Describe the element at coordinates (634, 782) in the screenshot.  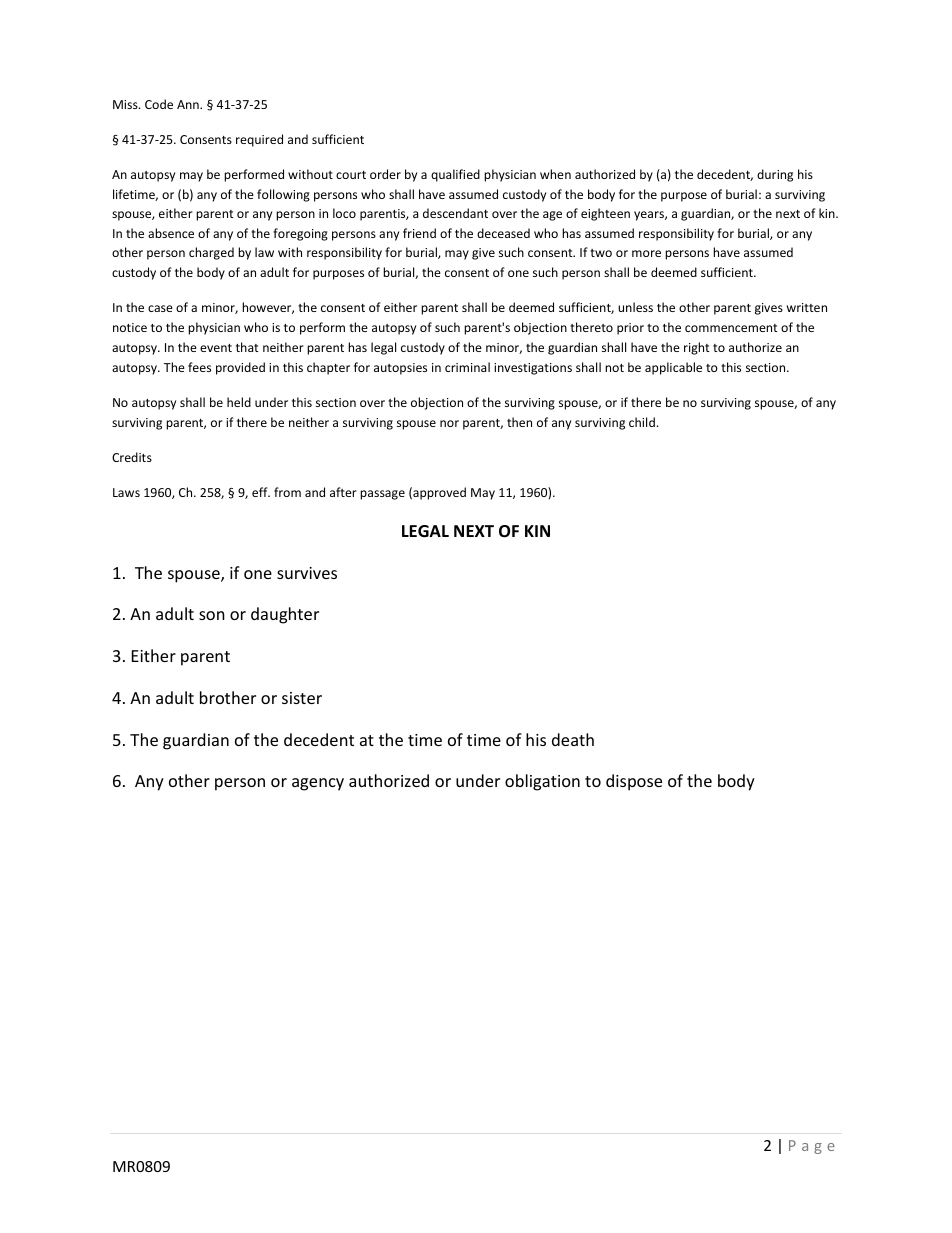
I see `dispose` at that location.
